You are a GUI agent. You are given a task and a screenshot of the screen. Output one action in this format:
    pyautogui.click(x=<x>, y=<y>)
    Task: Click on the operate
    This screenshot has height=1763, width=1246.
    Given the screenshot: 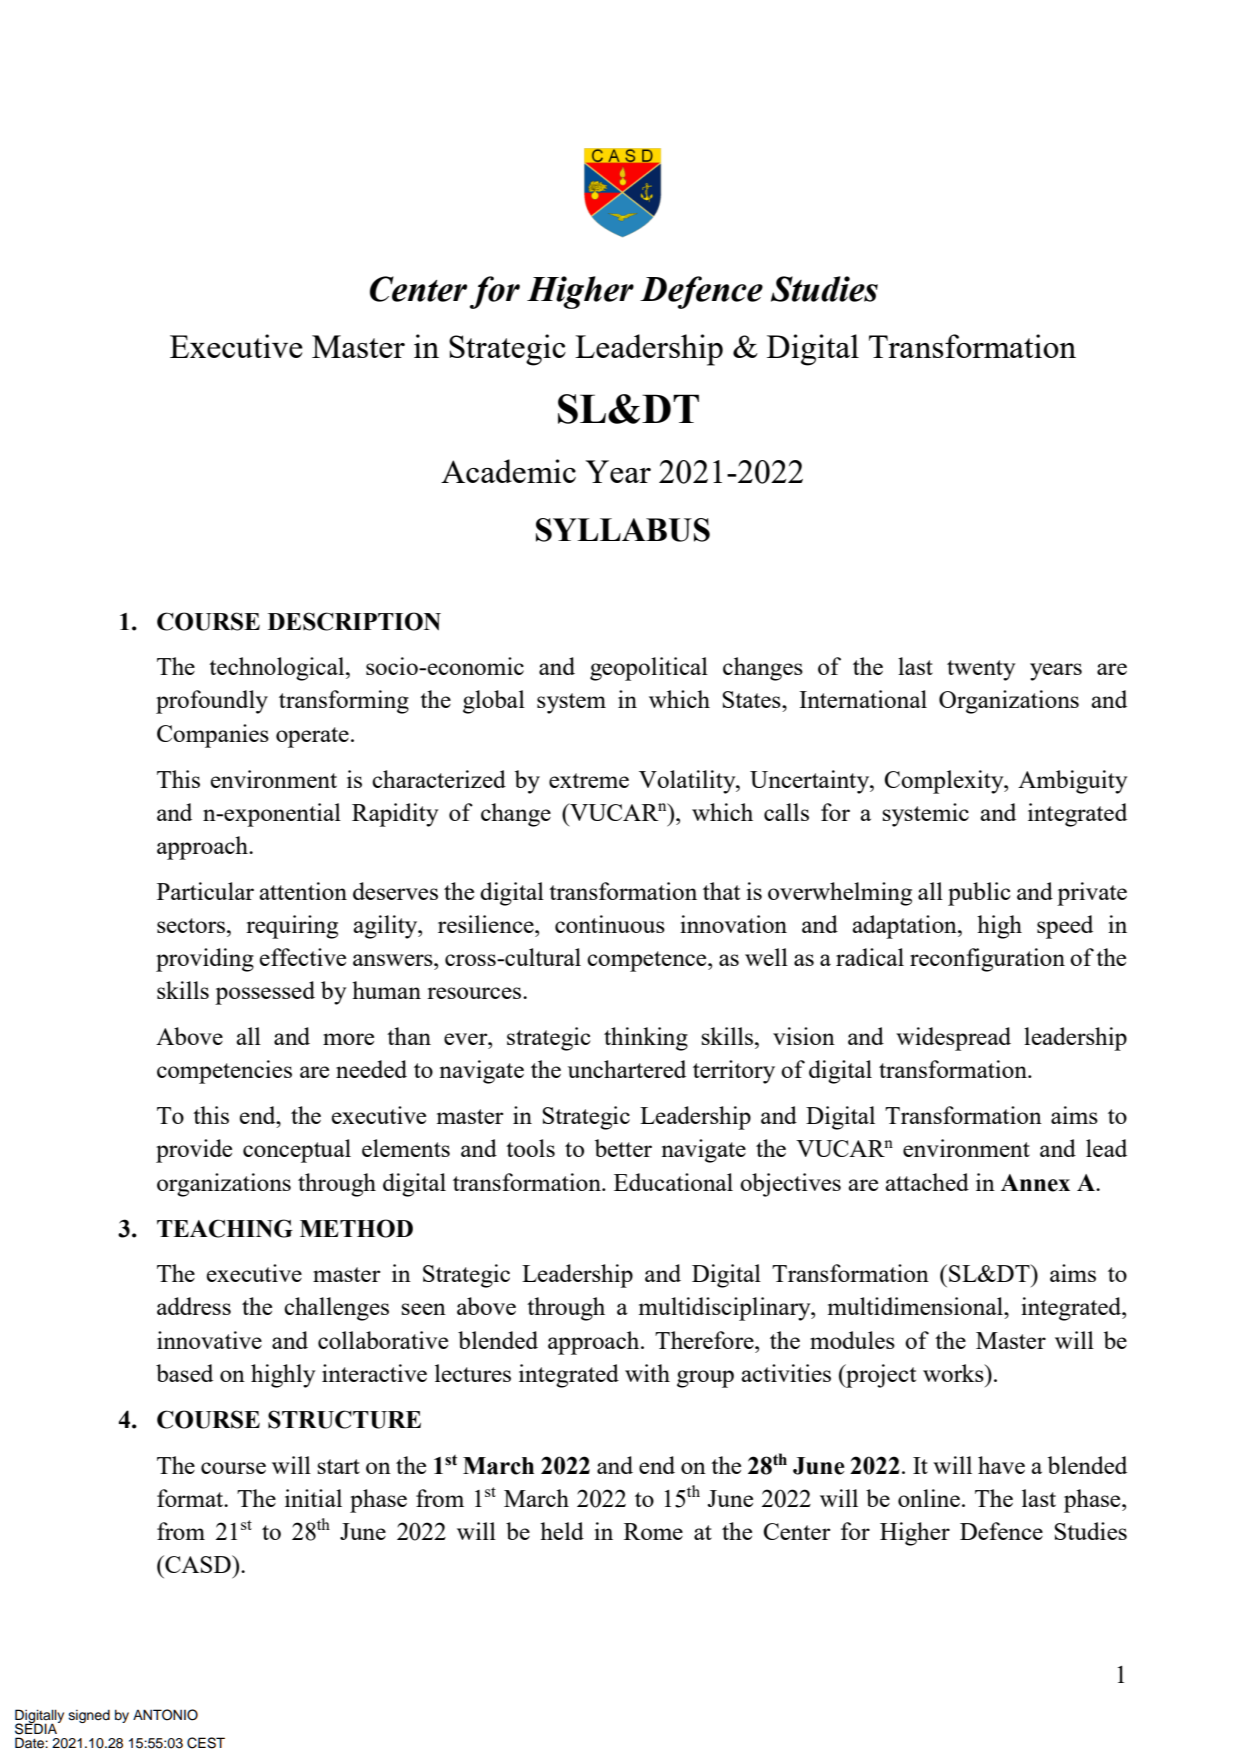 What is the action you would take?
    pyautogui.click(x=312, y=737)
